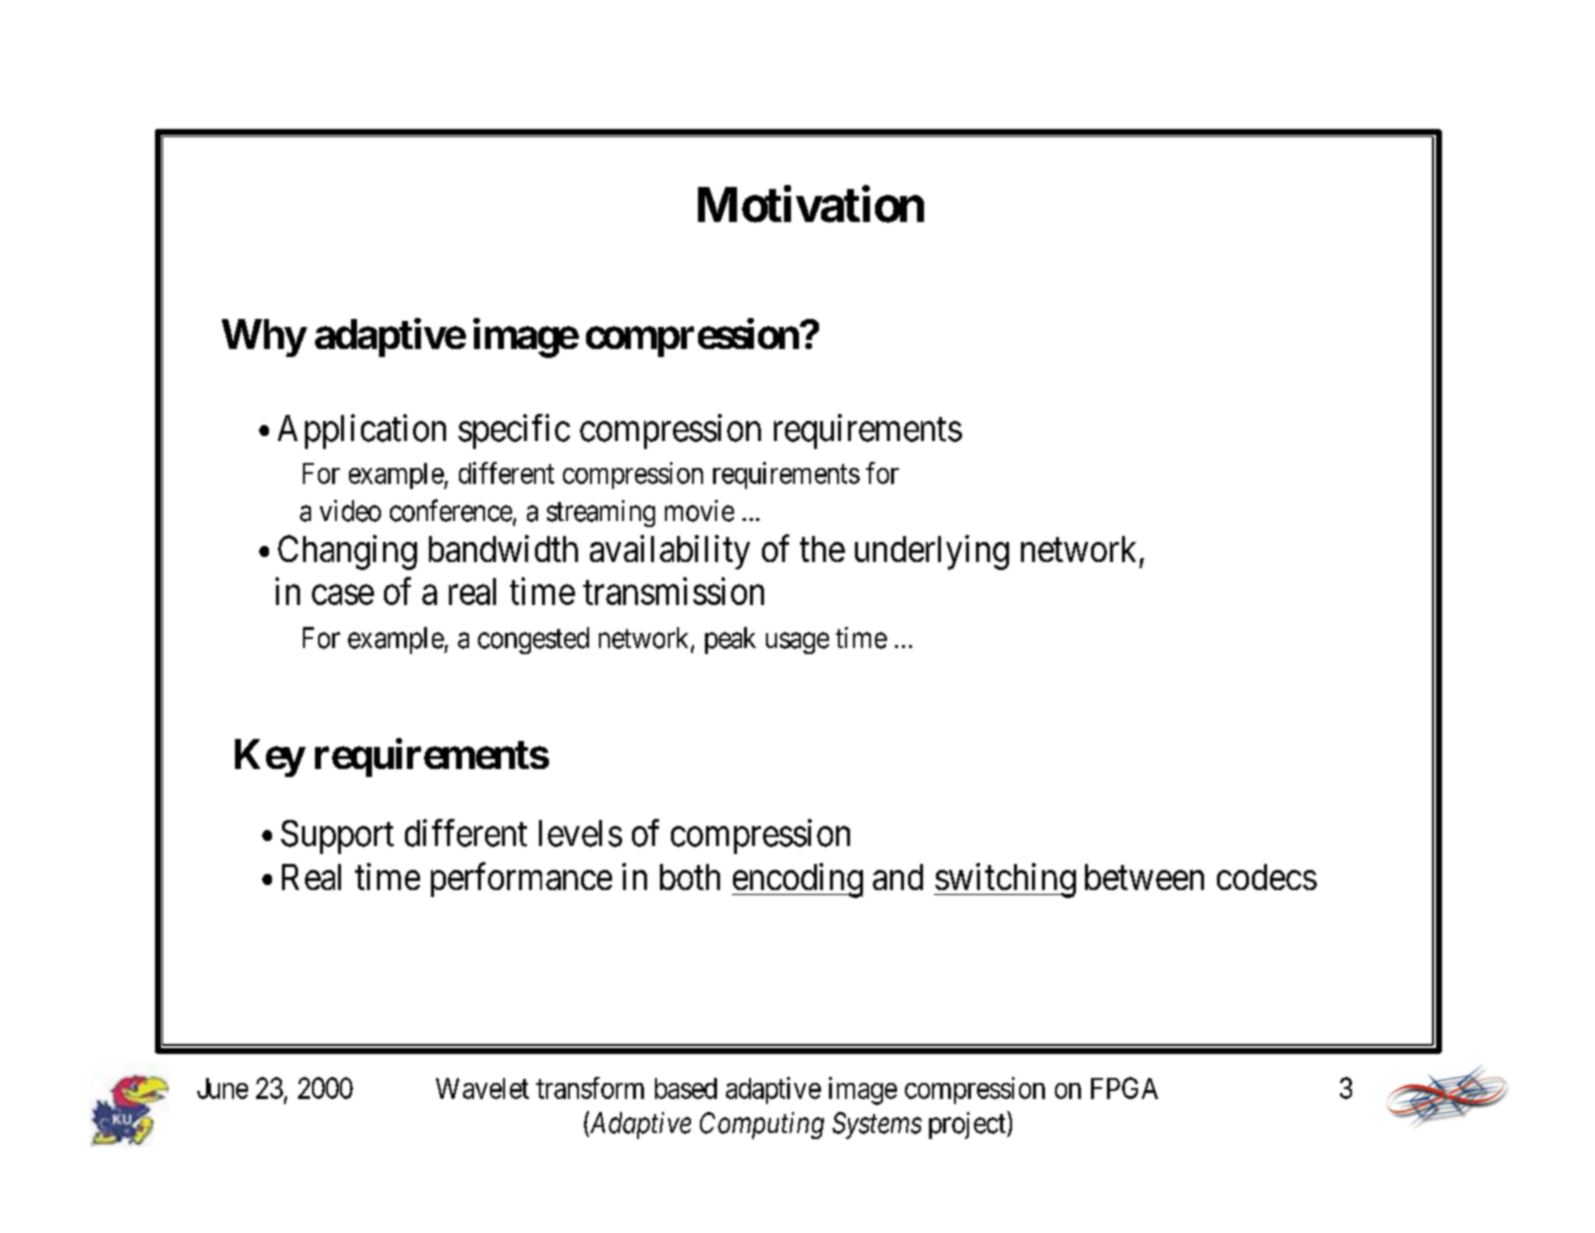 Image resolution: width=1595 pixels, height=1233 pixels. What do you see at coordinates (222, 1088) in the document?
I see `June` at bounding box center [222, 1088].
